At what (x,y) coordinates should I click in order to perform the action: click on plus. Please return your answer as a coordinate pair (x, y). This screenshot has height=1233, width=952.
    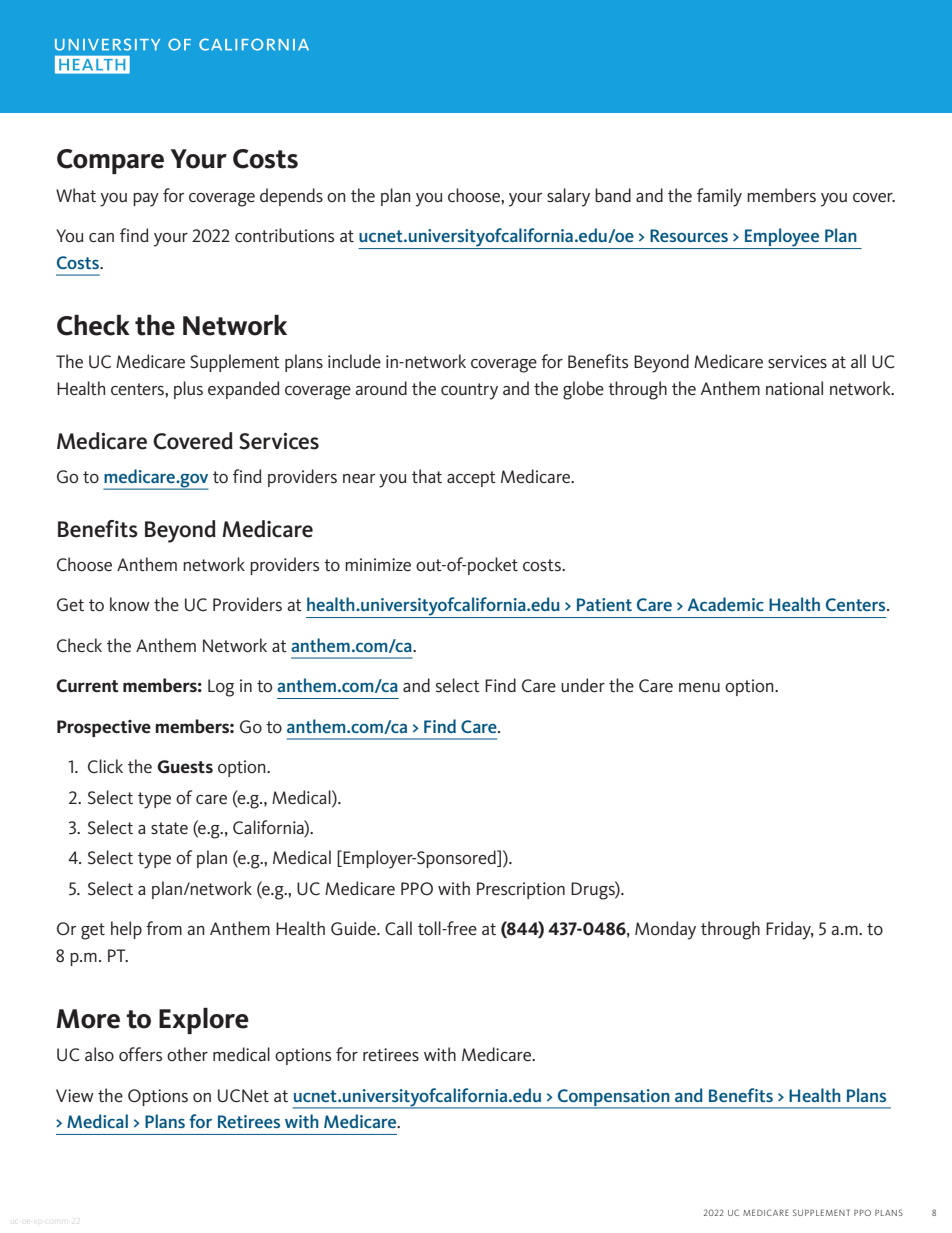
    Looking at the image, I should click on (188, 390).
